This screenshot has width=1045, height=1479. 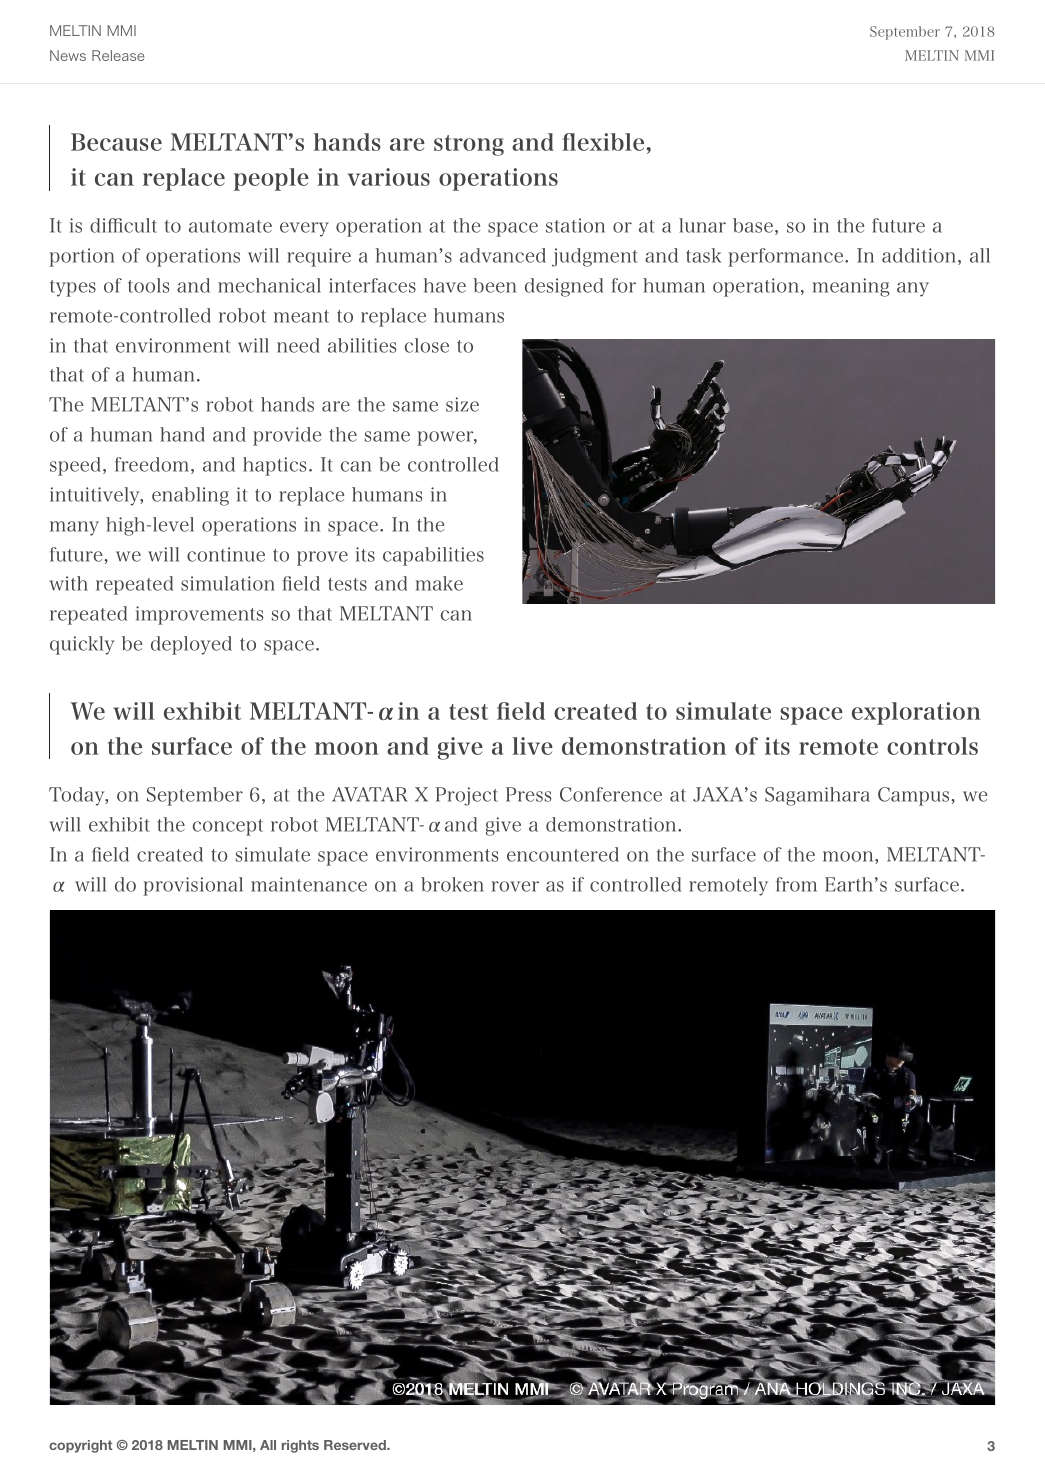 What do you see at coordinates (193, 886) in the screenshot?
I see `provisional` at bounding box center [193, 886].
